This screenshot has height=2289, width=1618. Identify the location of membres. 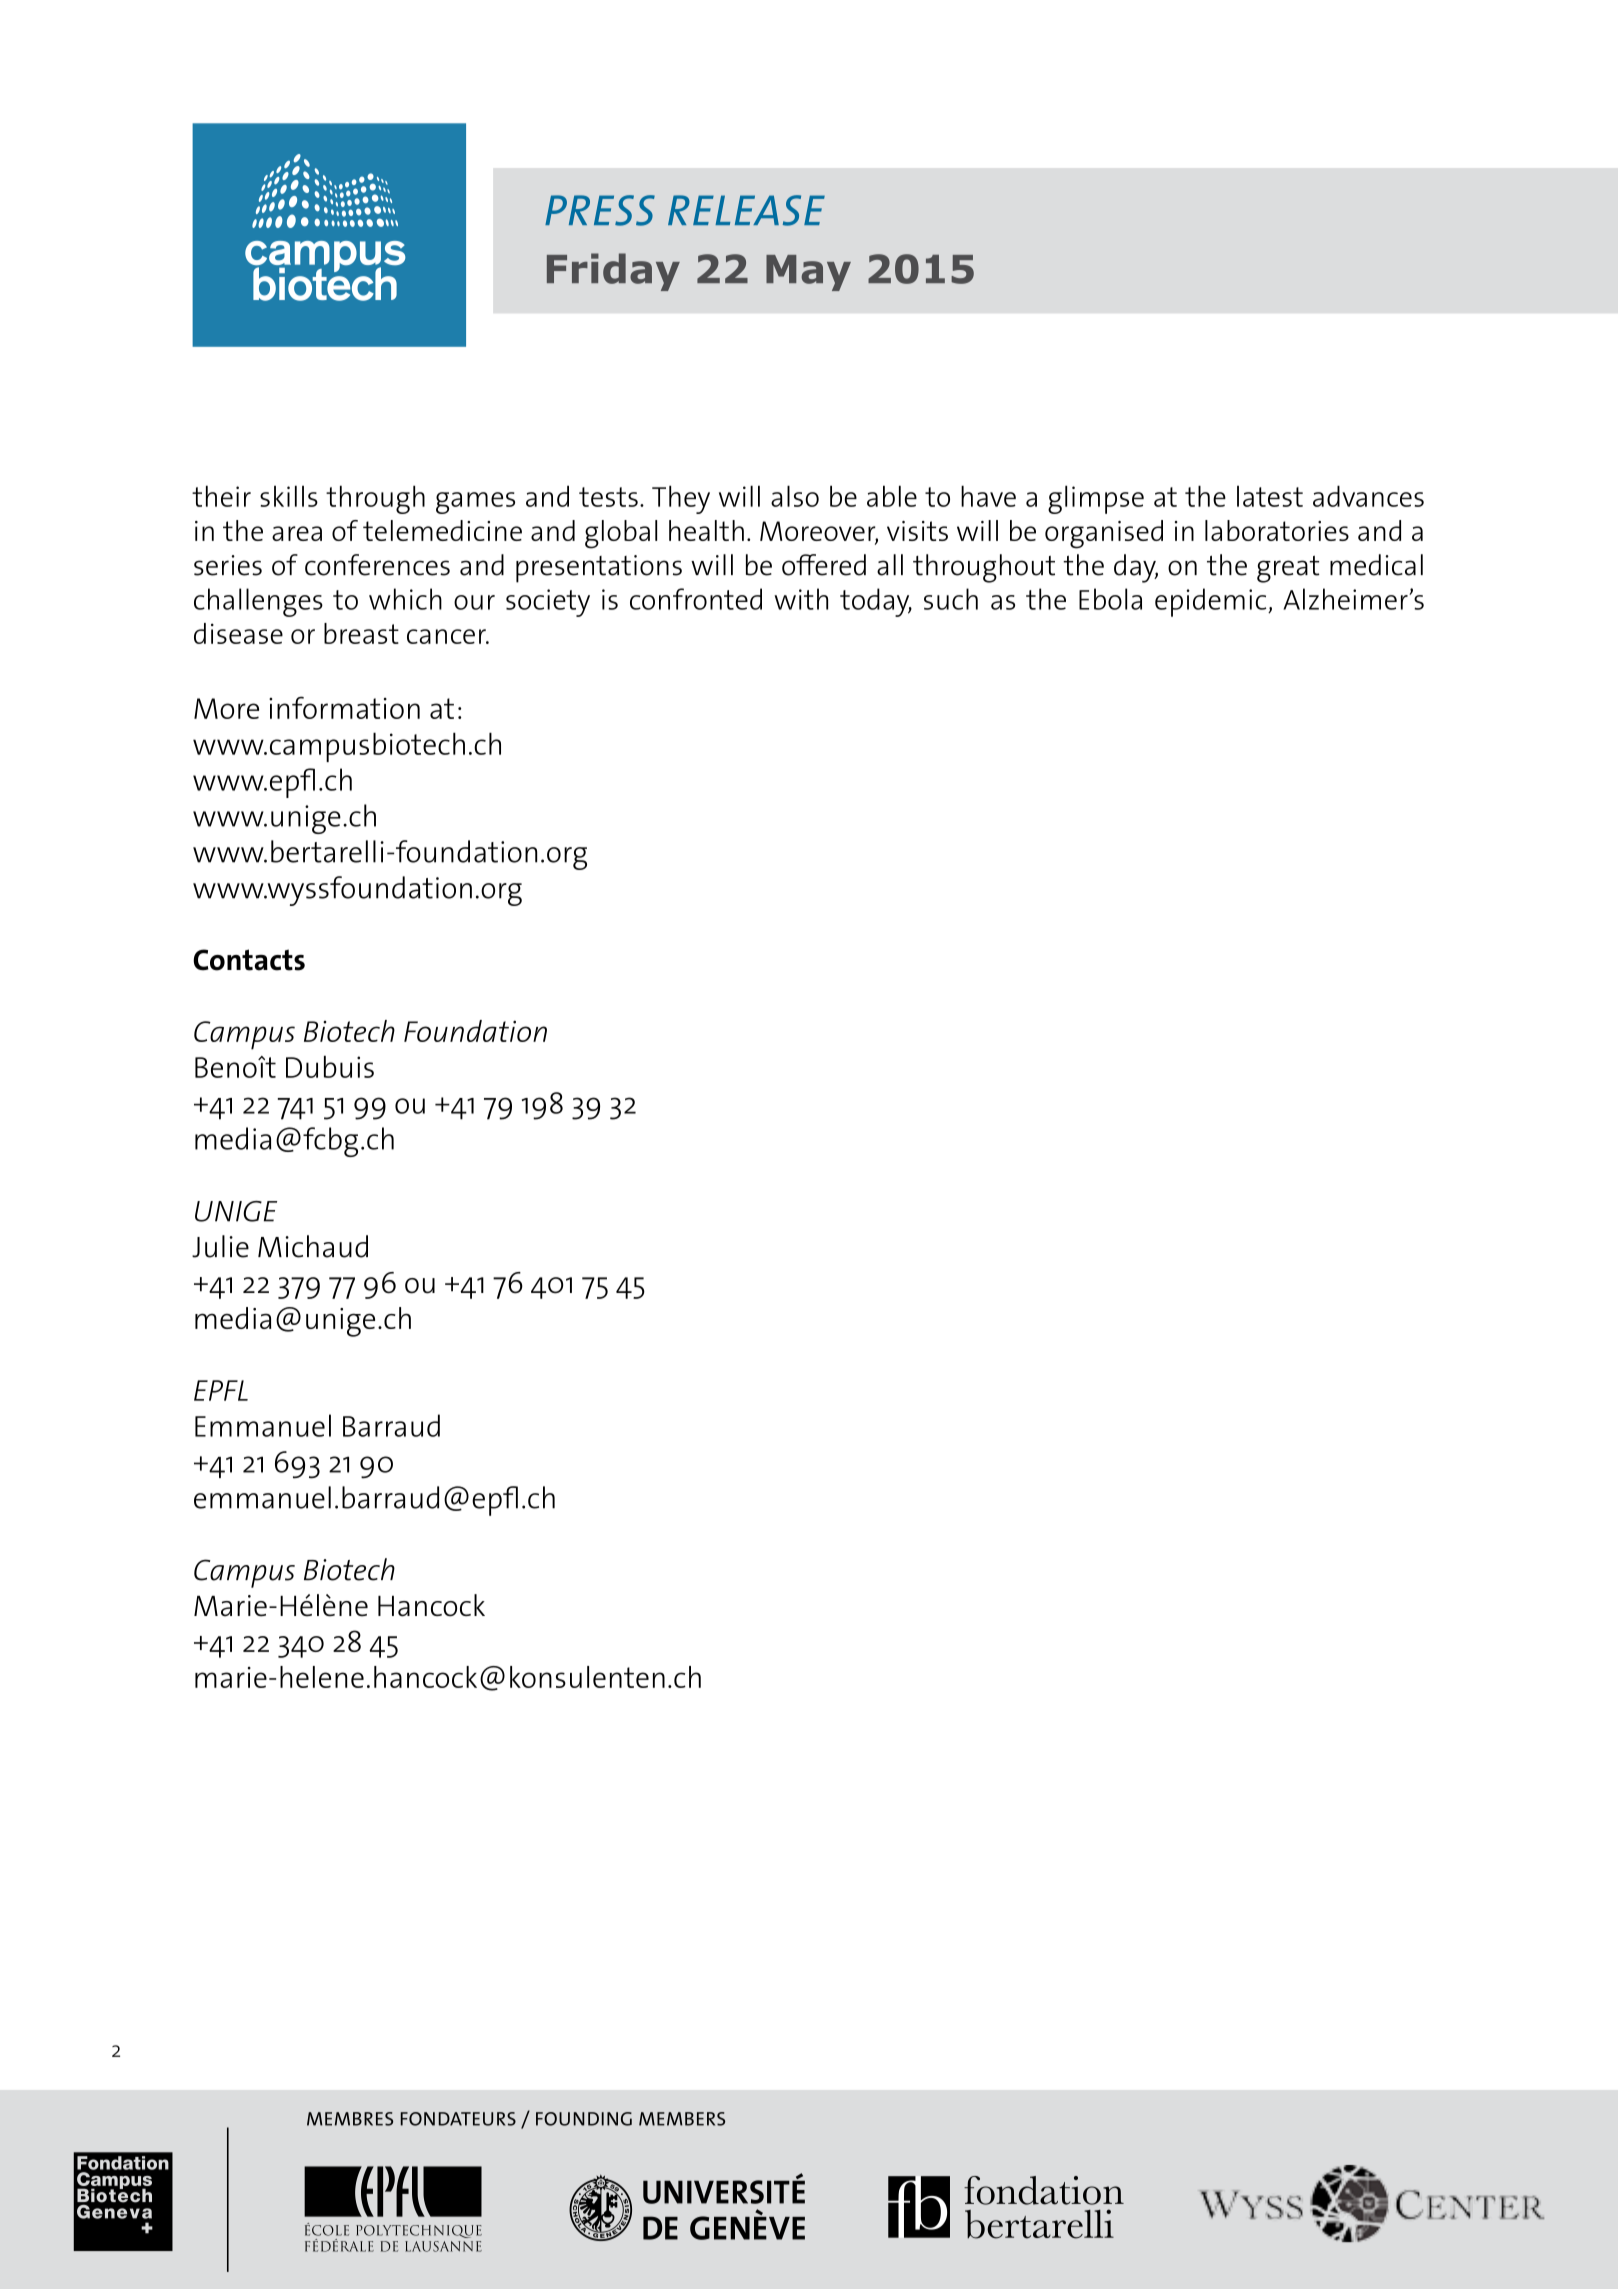
(350, 2119).
